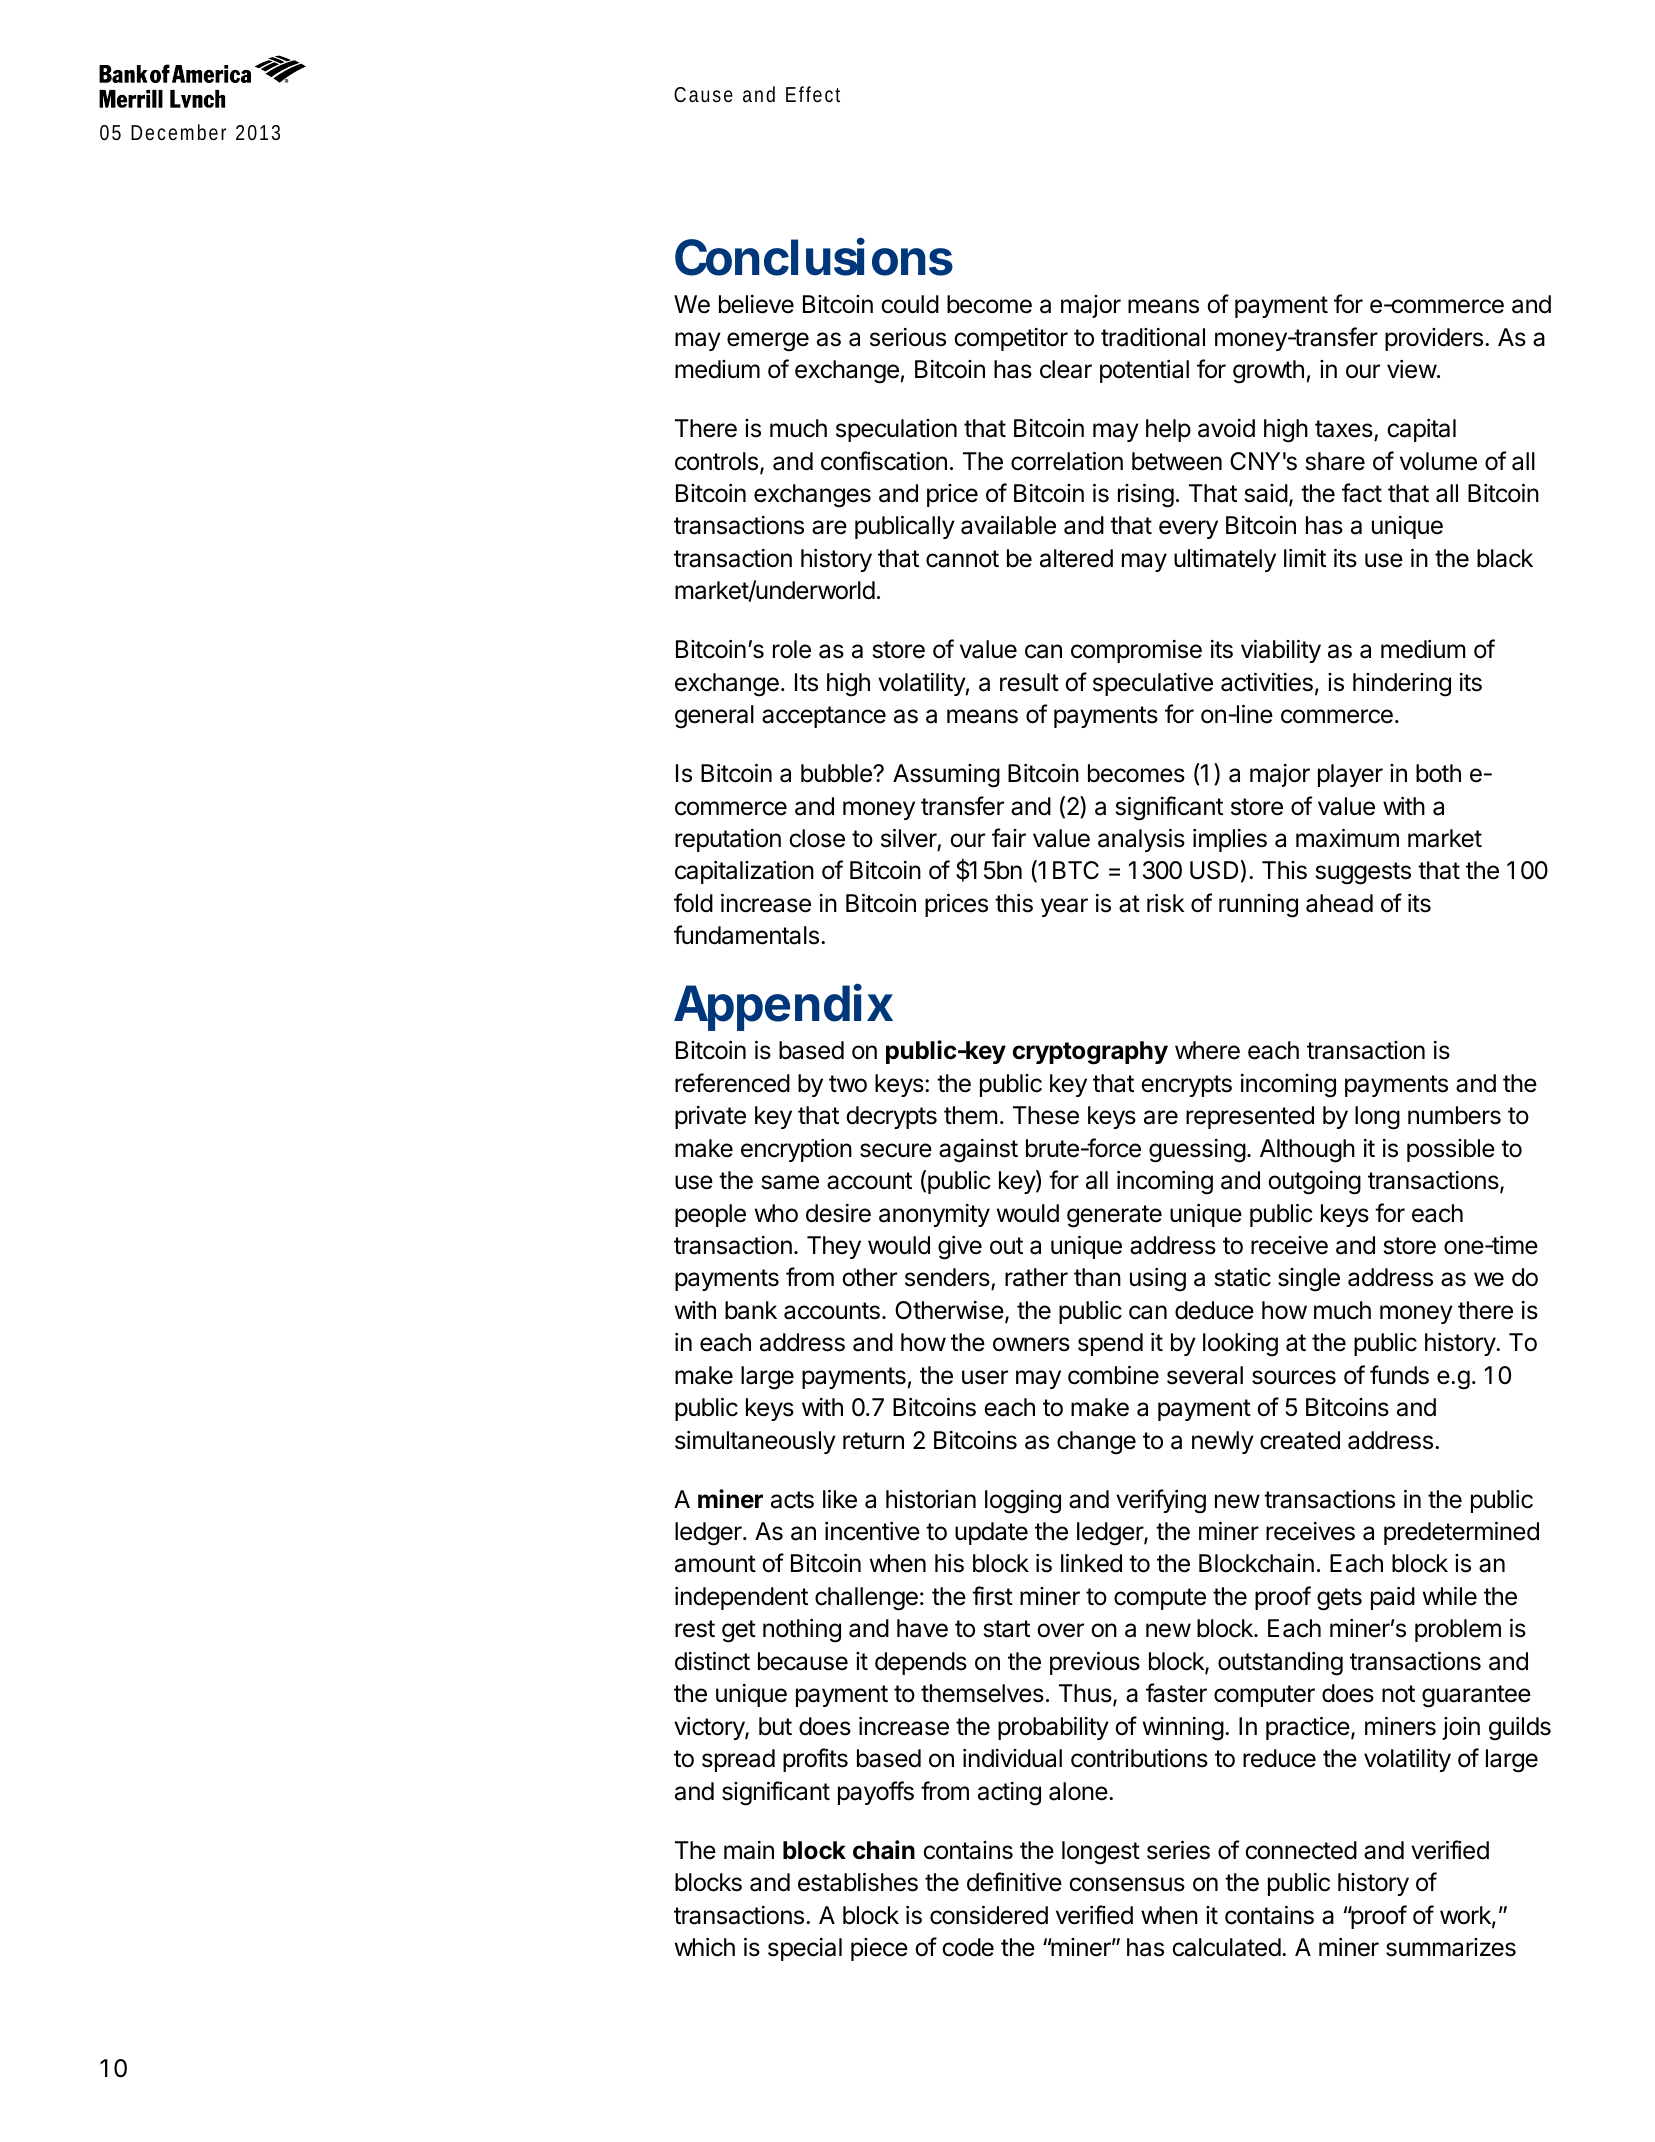 The image size is (1655, 2142). Describe the element at coordinates (1153, 337) in the screenshot. I see `traditional` at that location.
